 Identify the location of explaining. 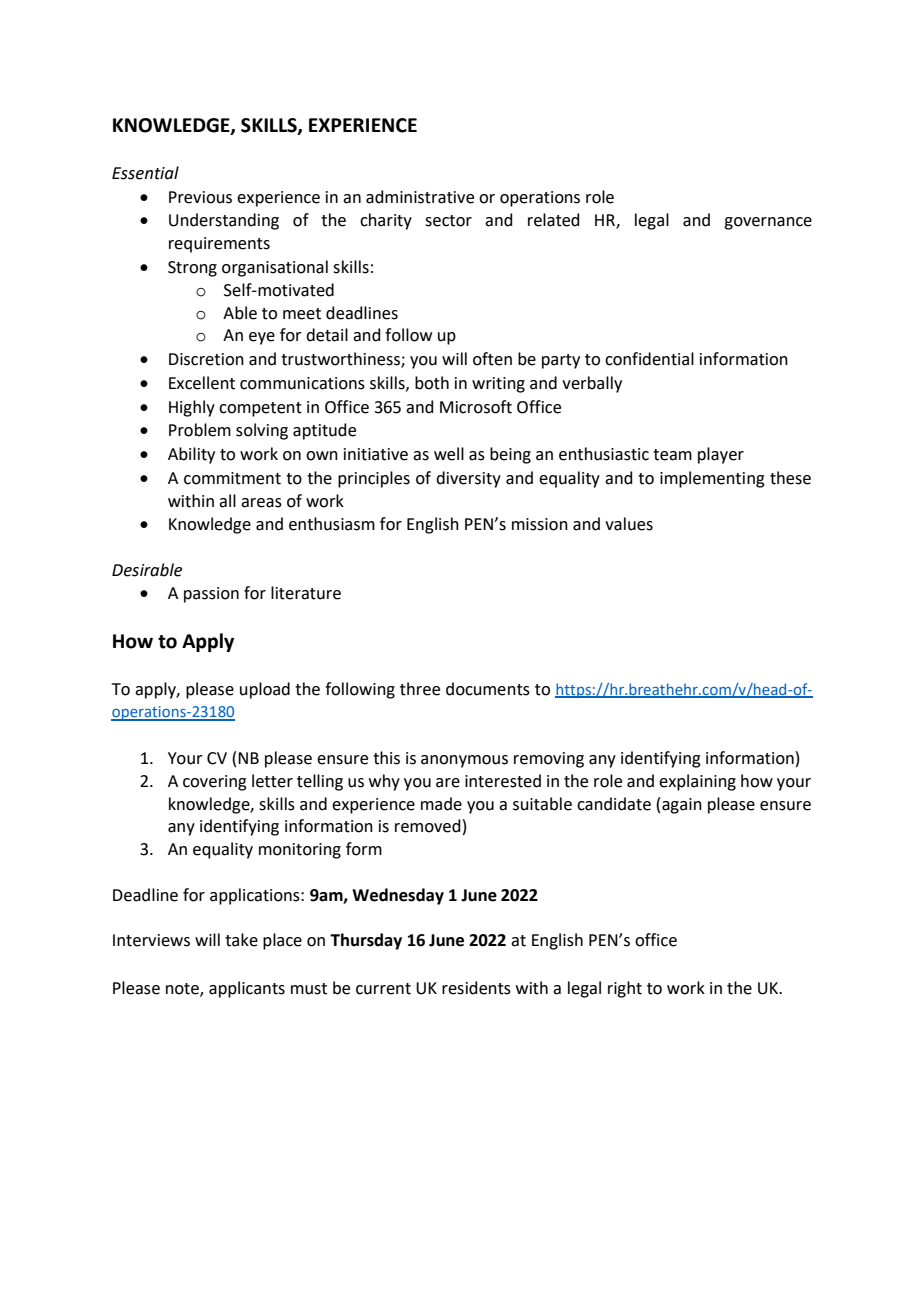
(697, 782).
